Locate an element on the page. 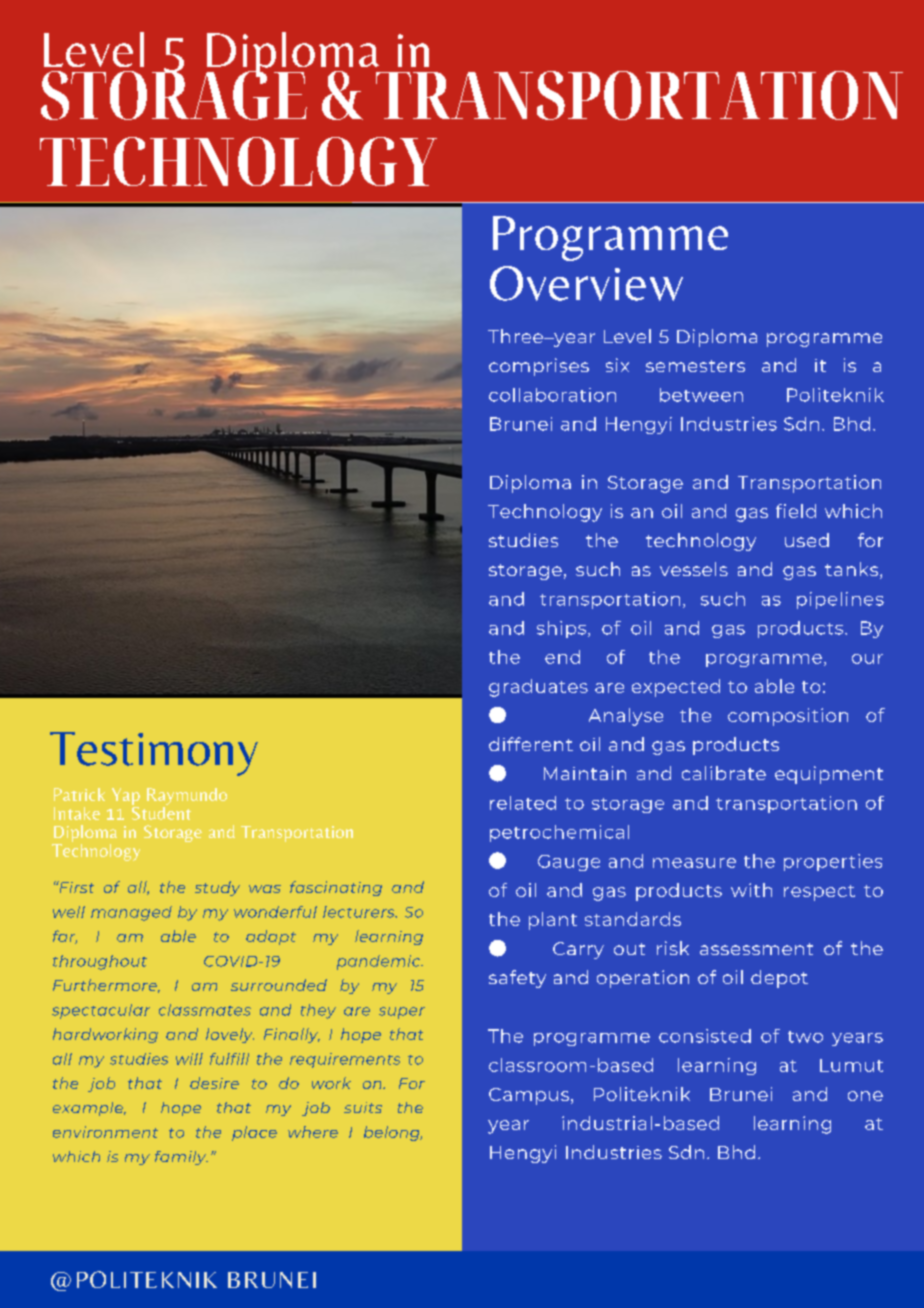 Image resolution: width=924 pixels, height=1308 pixels. family is located at coordinates (181, 1158).
